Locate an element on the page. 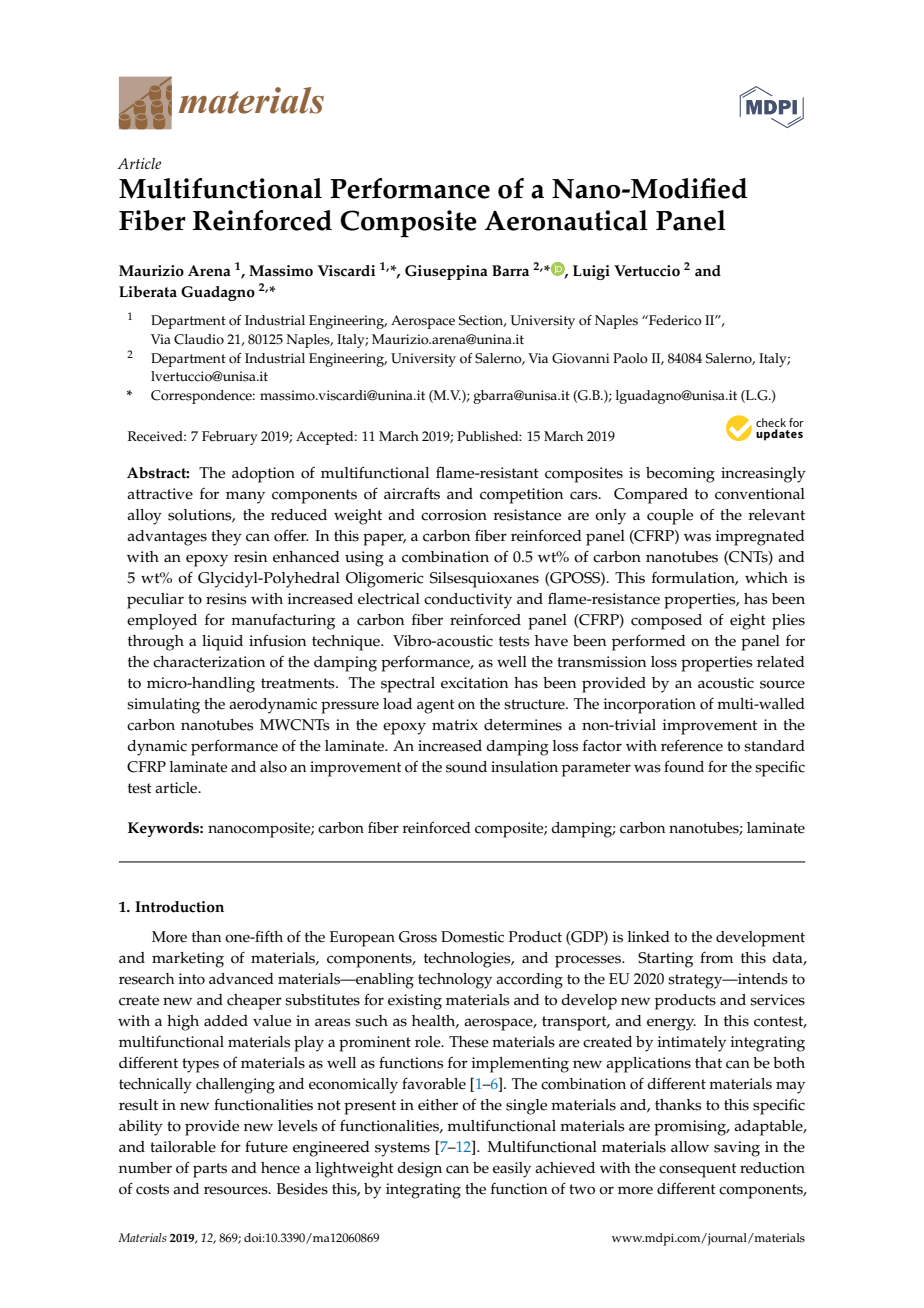  reference is located at coordinates (692, 745).
